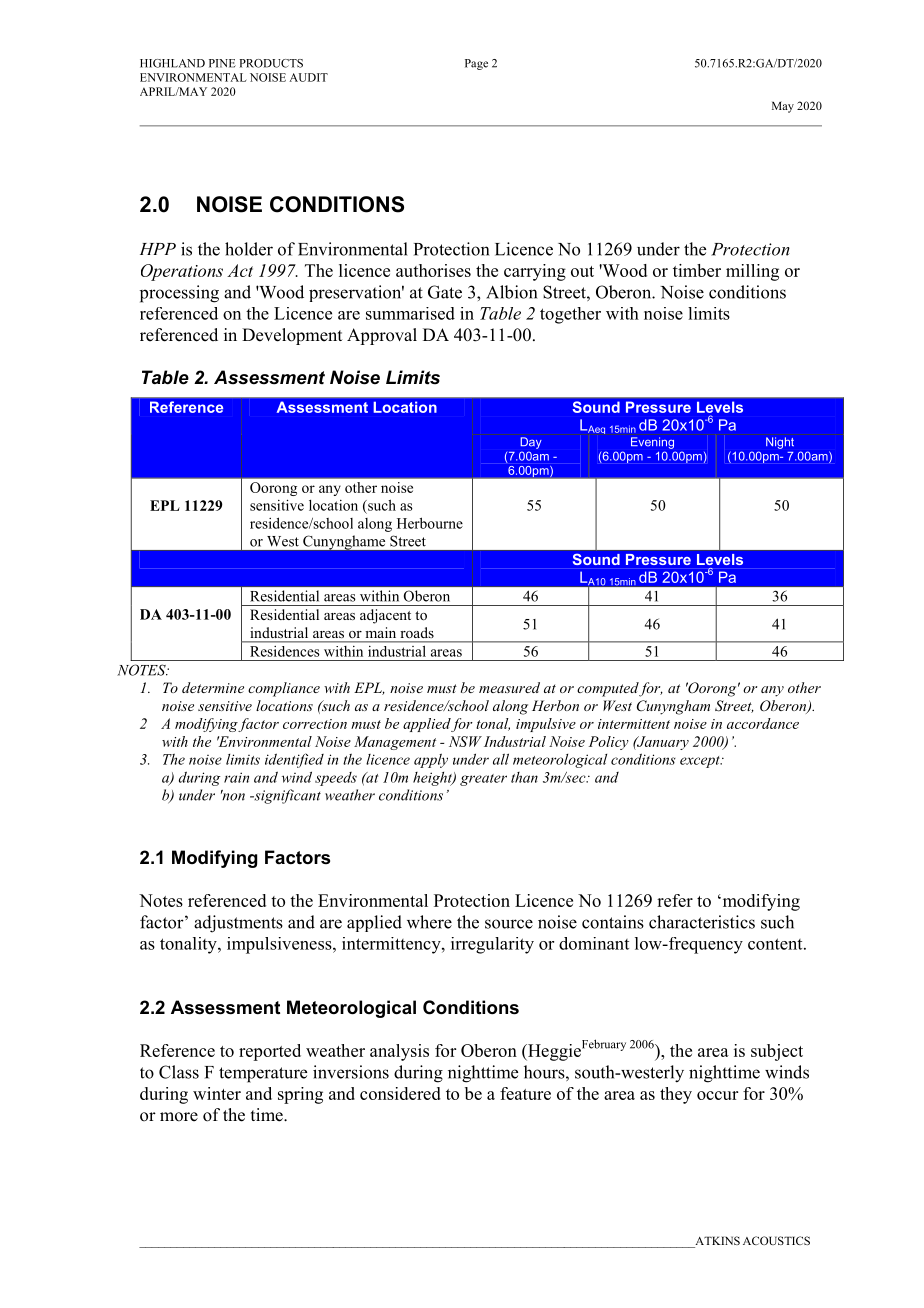 The width and height of the page is (924, 1308). I want to click on timber, so click(697, 270).
